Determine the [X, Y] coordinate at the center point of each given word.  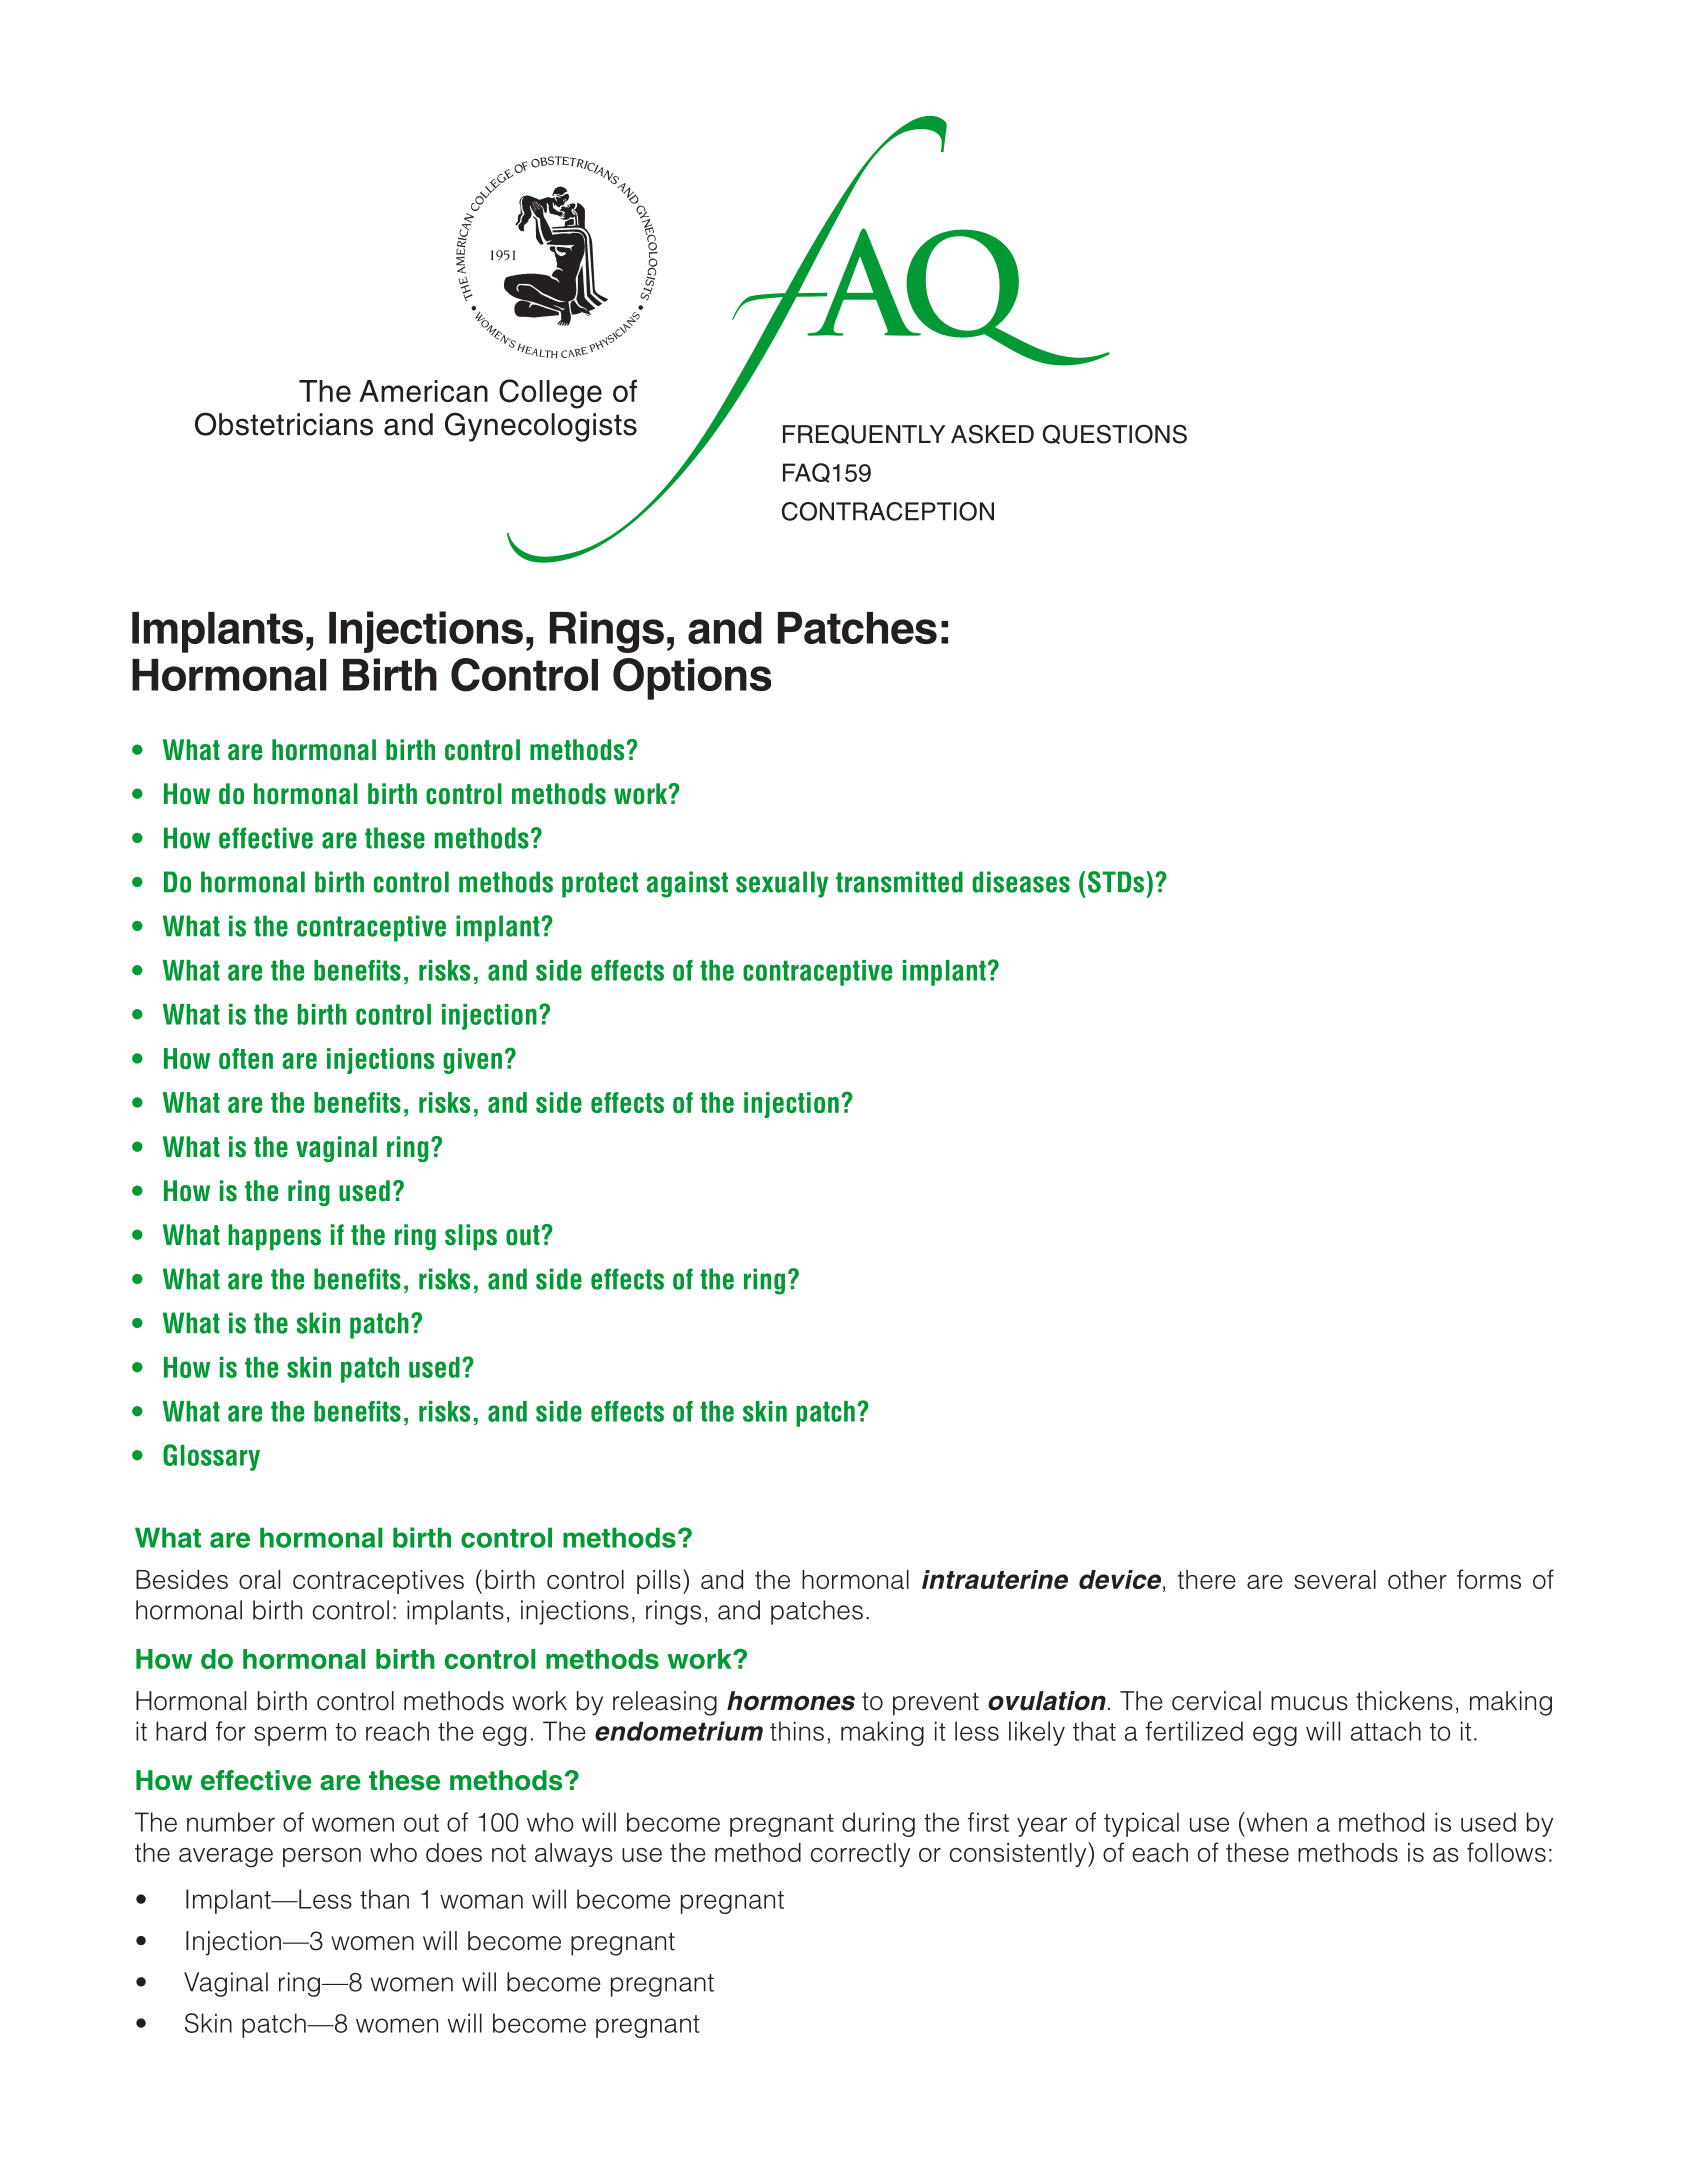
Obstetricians [284, 424]
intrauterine [995, 1579]
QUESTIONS [1114, 434]
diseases [1021, 882]
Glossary [211, 1457]
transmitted [899, 882]
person [322, 1857]
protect [600, 885]
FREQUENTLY [864, 434]
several [1335, 1579]
